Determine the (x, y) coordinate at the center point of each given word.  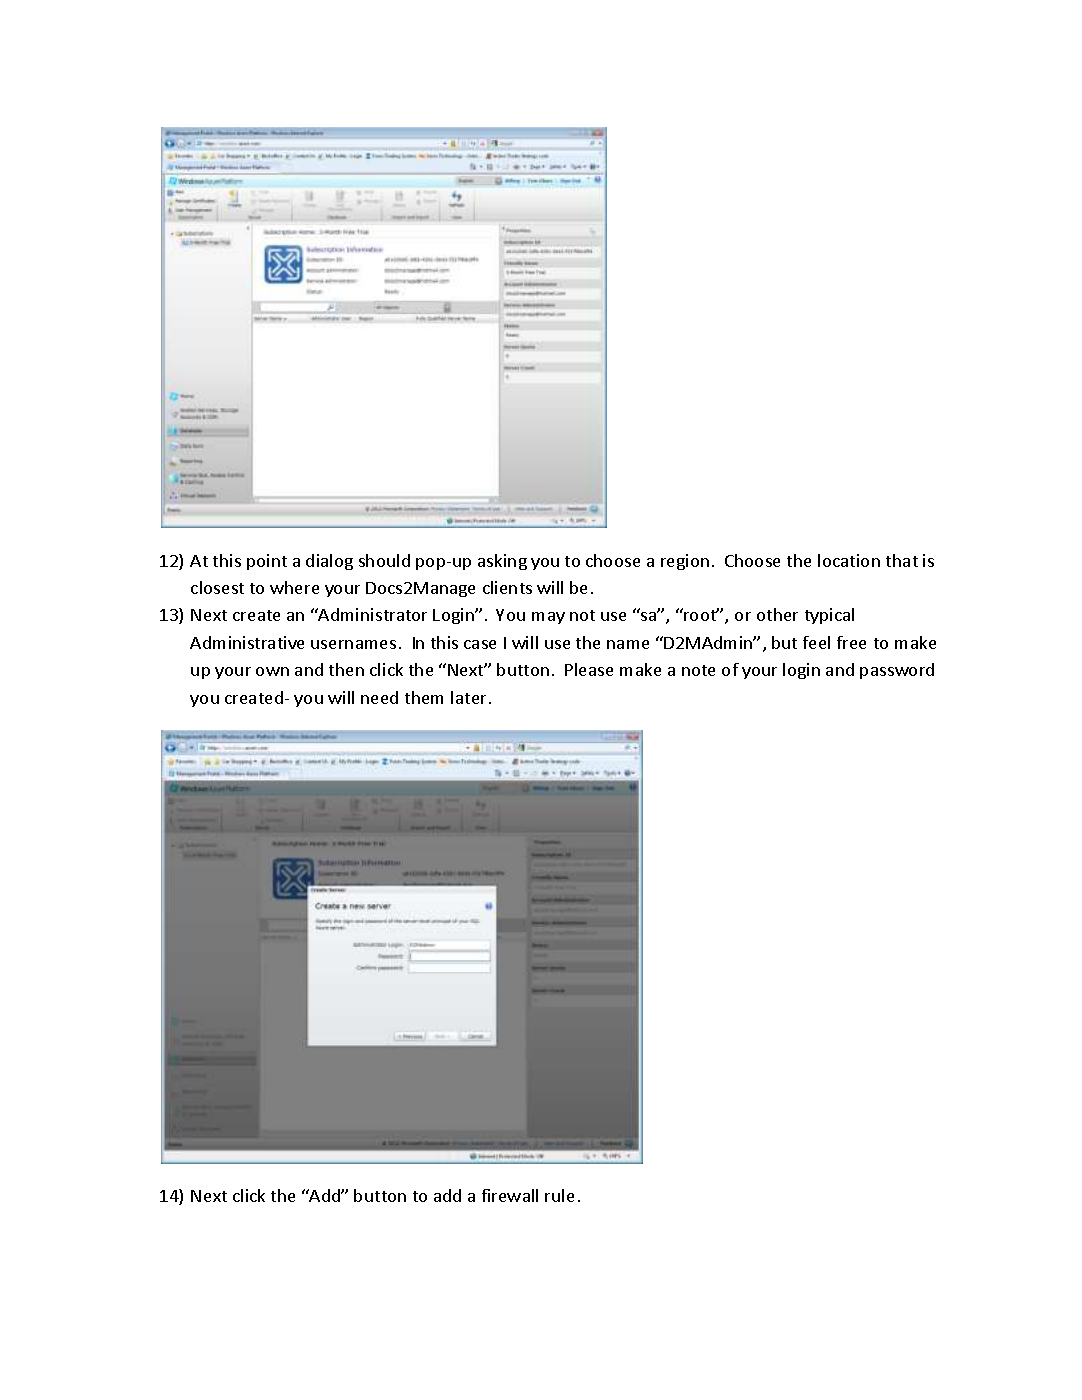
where (294, 587)
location (849, 560)
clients (507, 587)
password (897, 671)
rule (559, 1195)
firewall (510, 1195)
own (272, 671)
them (424, 697)
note (698, 670)
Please (589, 669)
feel (816, 642)
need (379, 697)
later (470, 697)
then (346, 669)
